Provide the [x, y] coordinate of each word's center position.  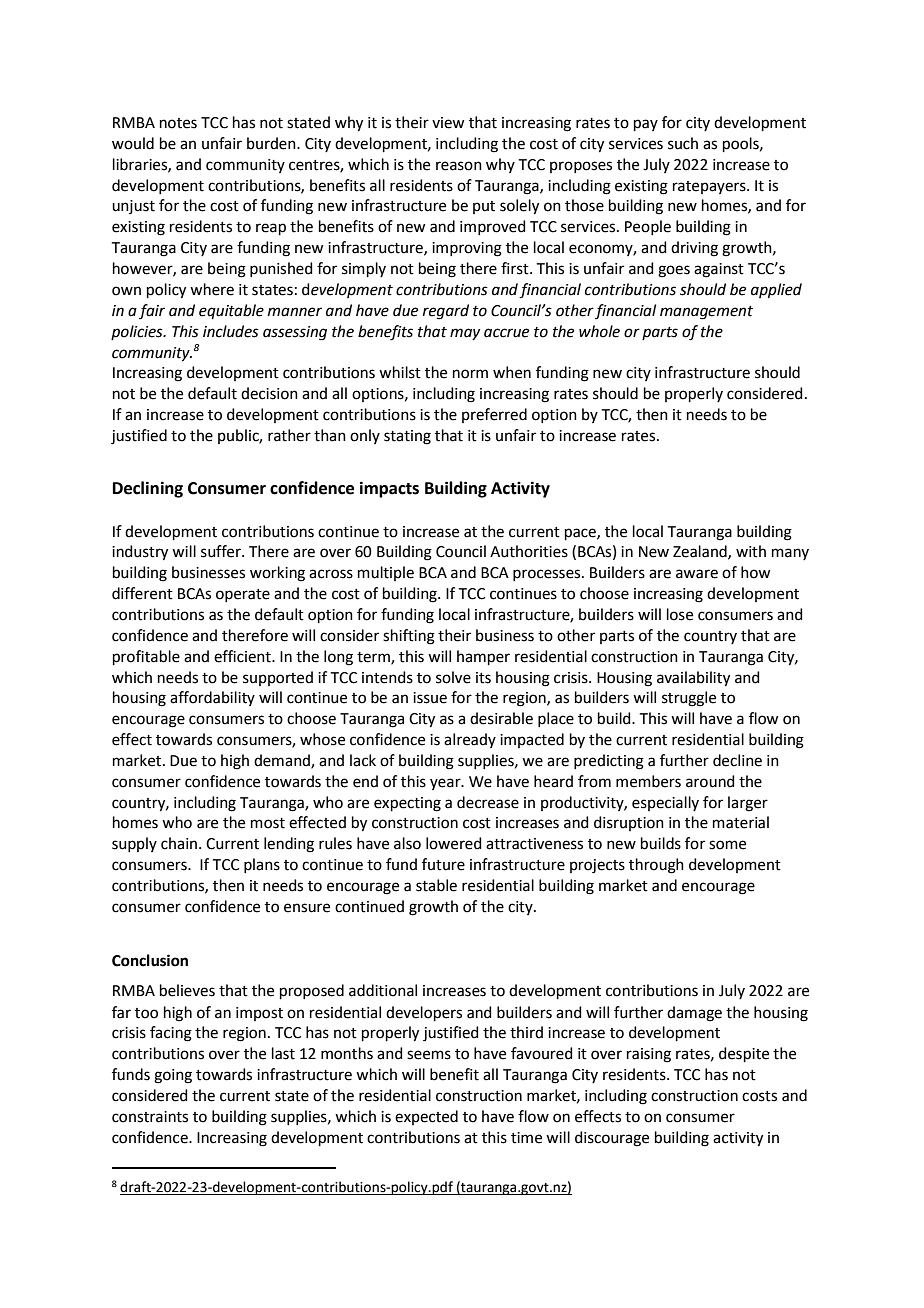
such [683, 143]
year [446, 784]
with [751, 551]
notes [178, 123]
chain [180, 843]
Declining [148, 489]
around [710, 781]
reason [459, 166]
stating [407, 437]
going [173, 1076]
